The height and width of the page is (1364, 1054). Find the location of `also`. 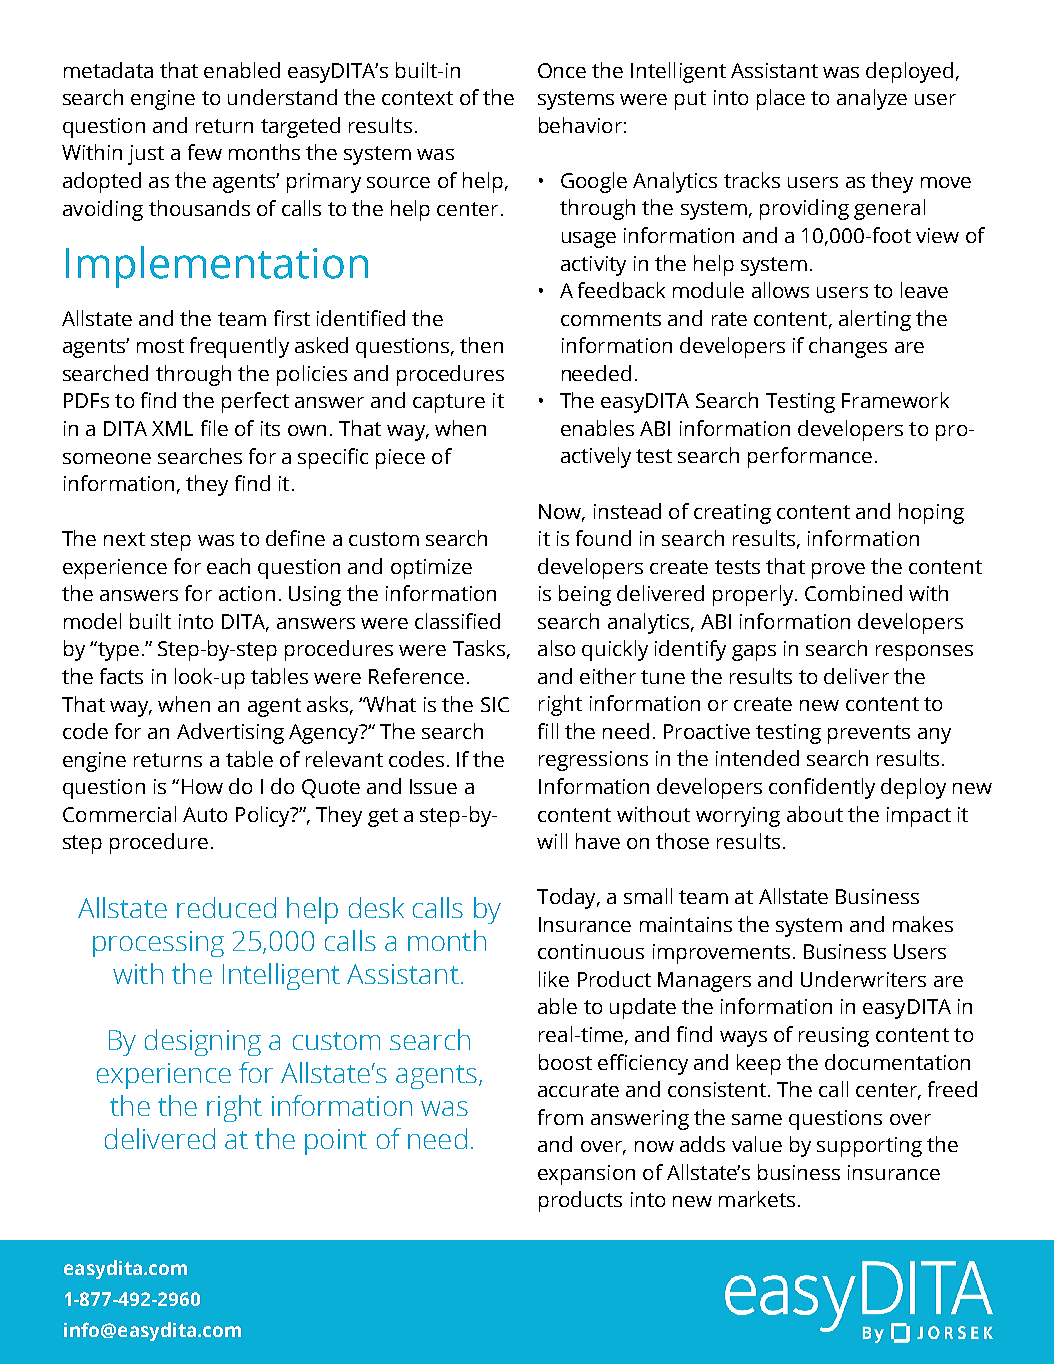

also is located at coordinates (556, 648).
